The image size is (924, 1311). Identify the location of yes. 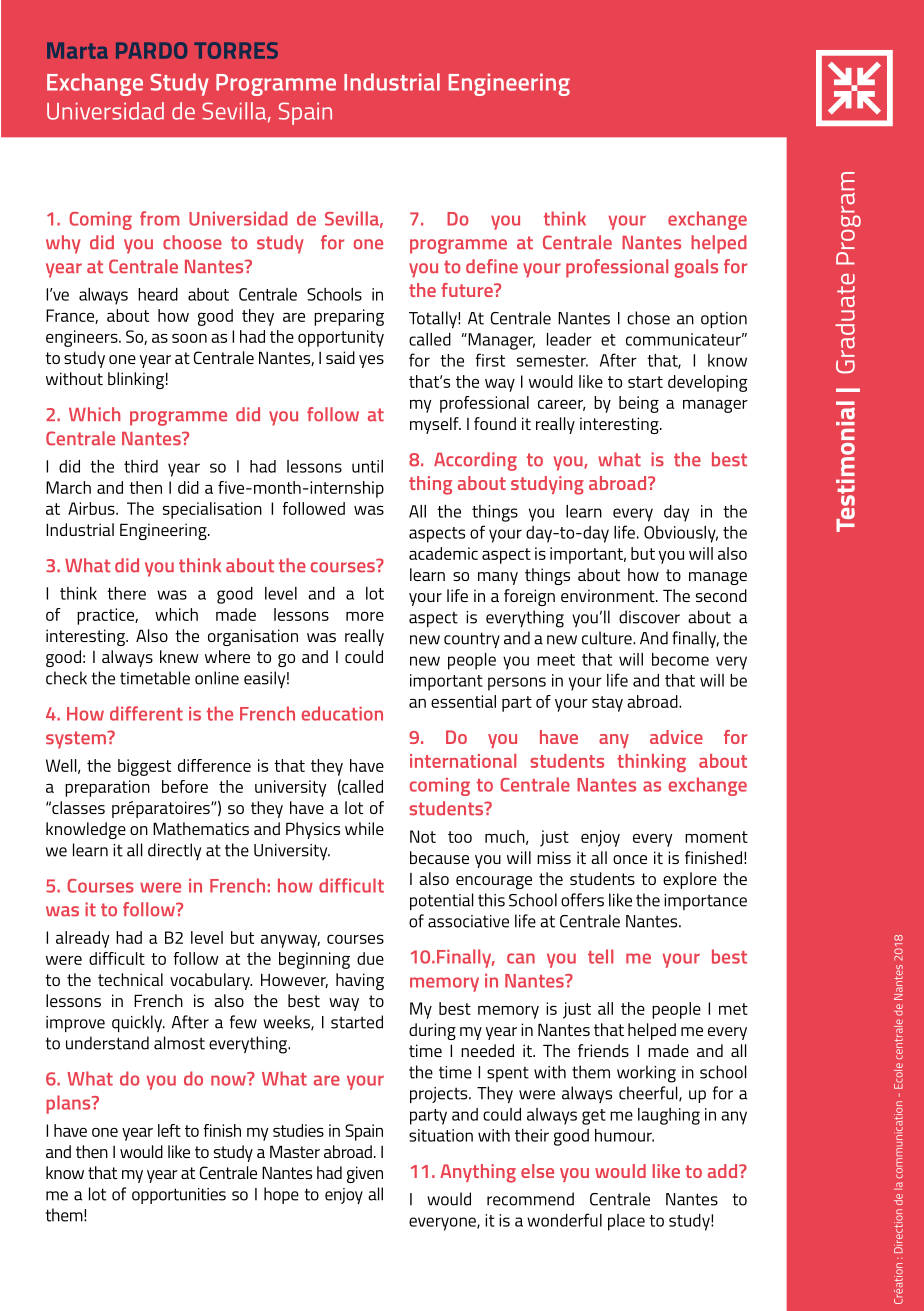
(371, 361).
